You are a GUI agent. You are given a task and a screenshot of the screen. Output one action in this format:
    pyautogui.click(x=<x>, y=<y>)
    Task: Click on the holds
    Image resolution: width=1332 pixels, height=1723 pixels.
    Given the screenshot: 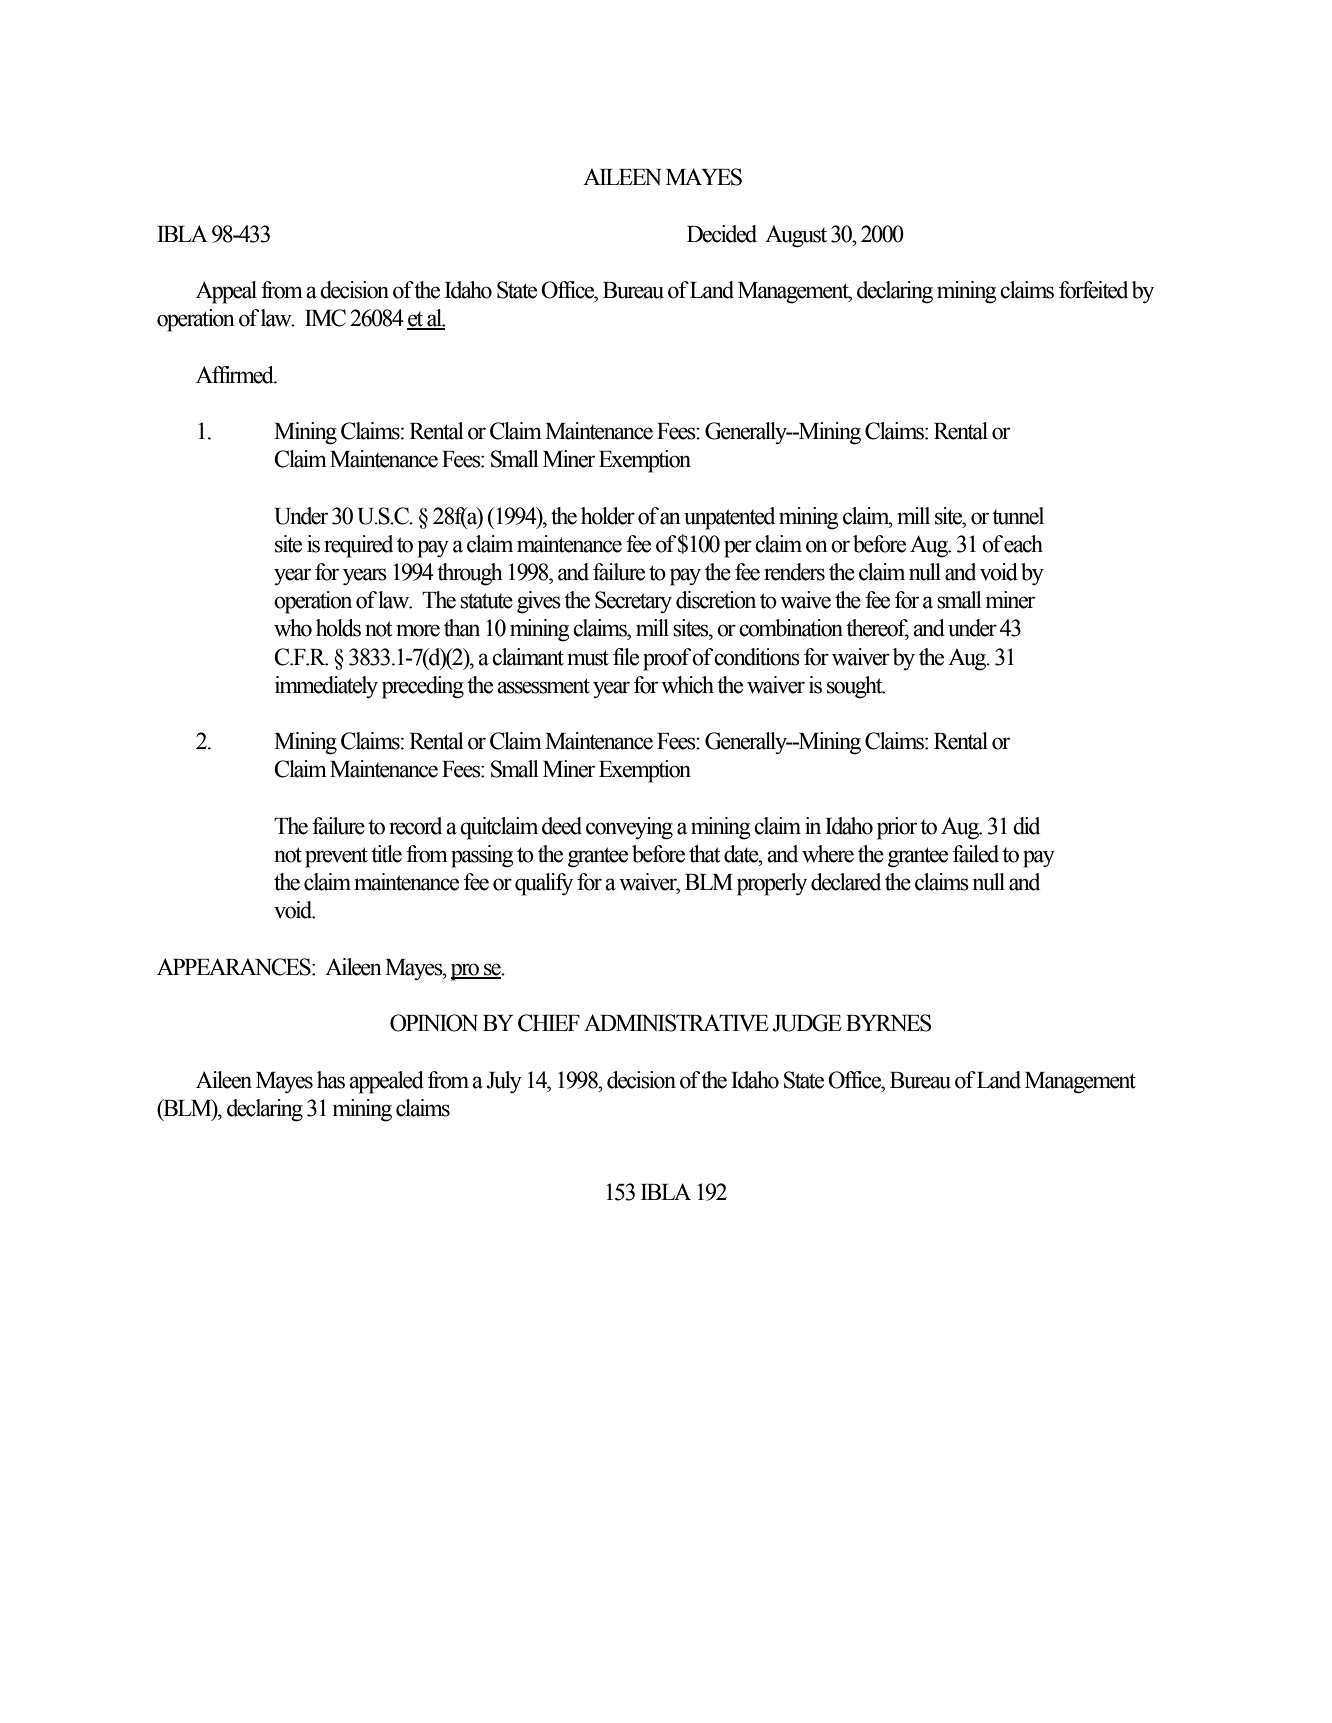 What is the action you would take?
    pyautogui.click(x=338, y=628)
